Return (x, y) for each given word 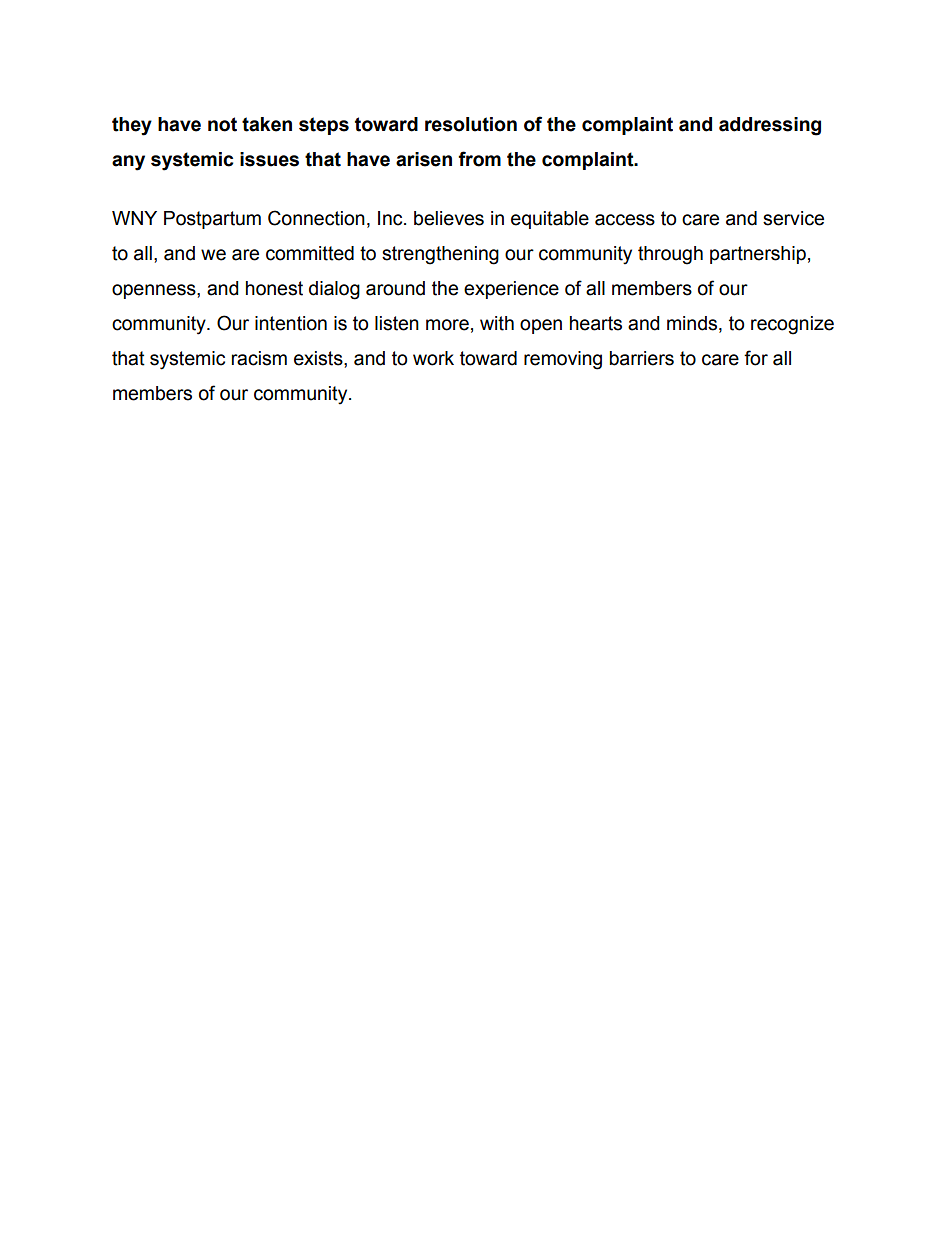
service (793, 218)
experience (511, 290)
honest (274, 288)
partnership (758, 255)
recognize (792, 325)
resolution (471, 124)
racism (259, 358)
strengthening (440, 255)
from (479, 159)
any (128, 163)
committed (310, 253)
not (222, 124)
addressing (770, 126)
